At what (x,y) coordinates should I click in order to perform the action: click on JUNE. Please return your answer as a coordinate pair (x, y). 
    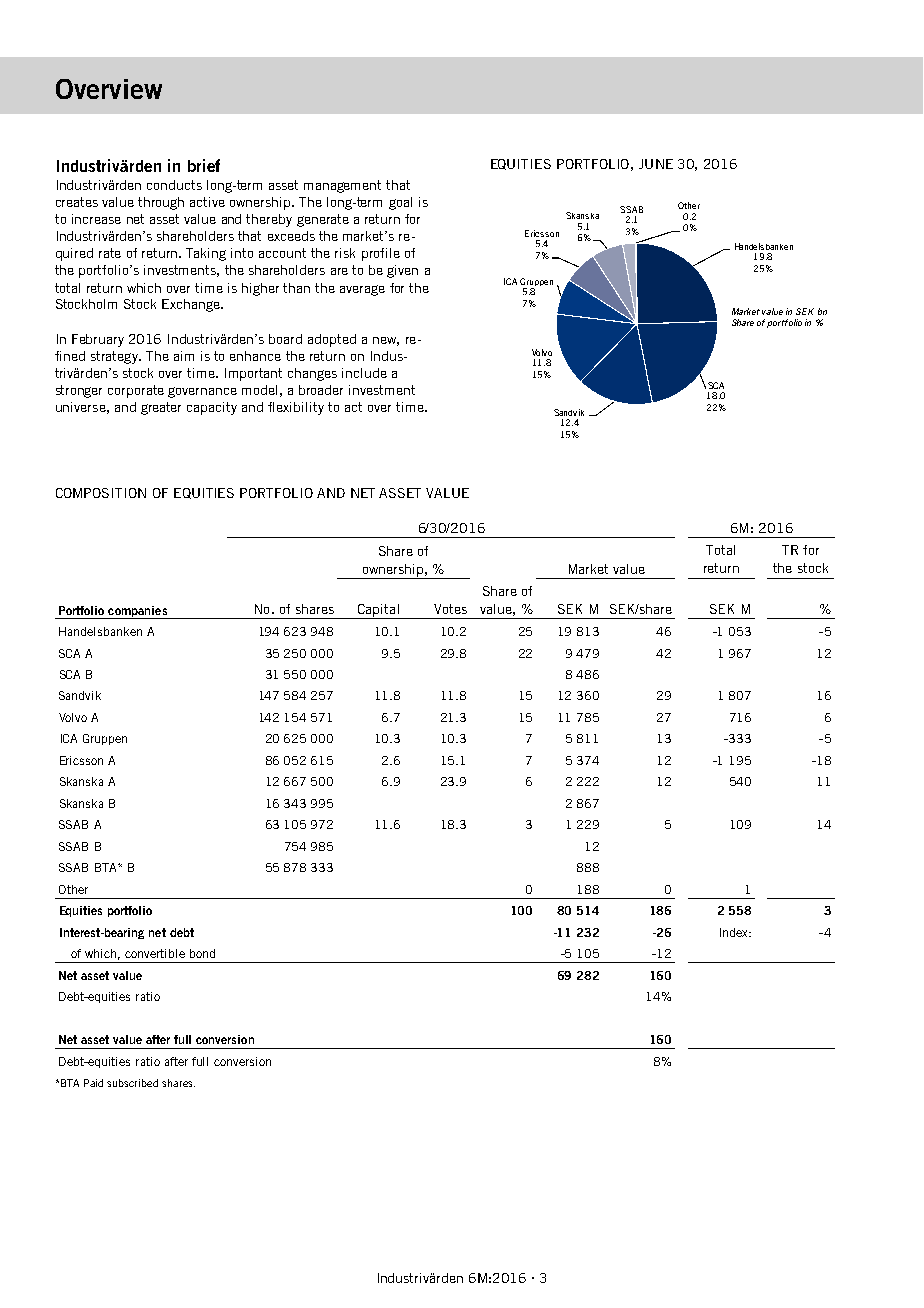
    Looking at the image, I should click on (656, 164).
